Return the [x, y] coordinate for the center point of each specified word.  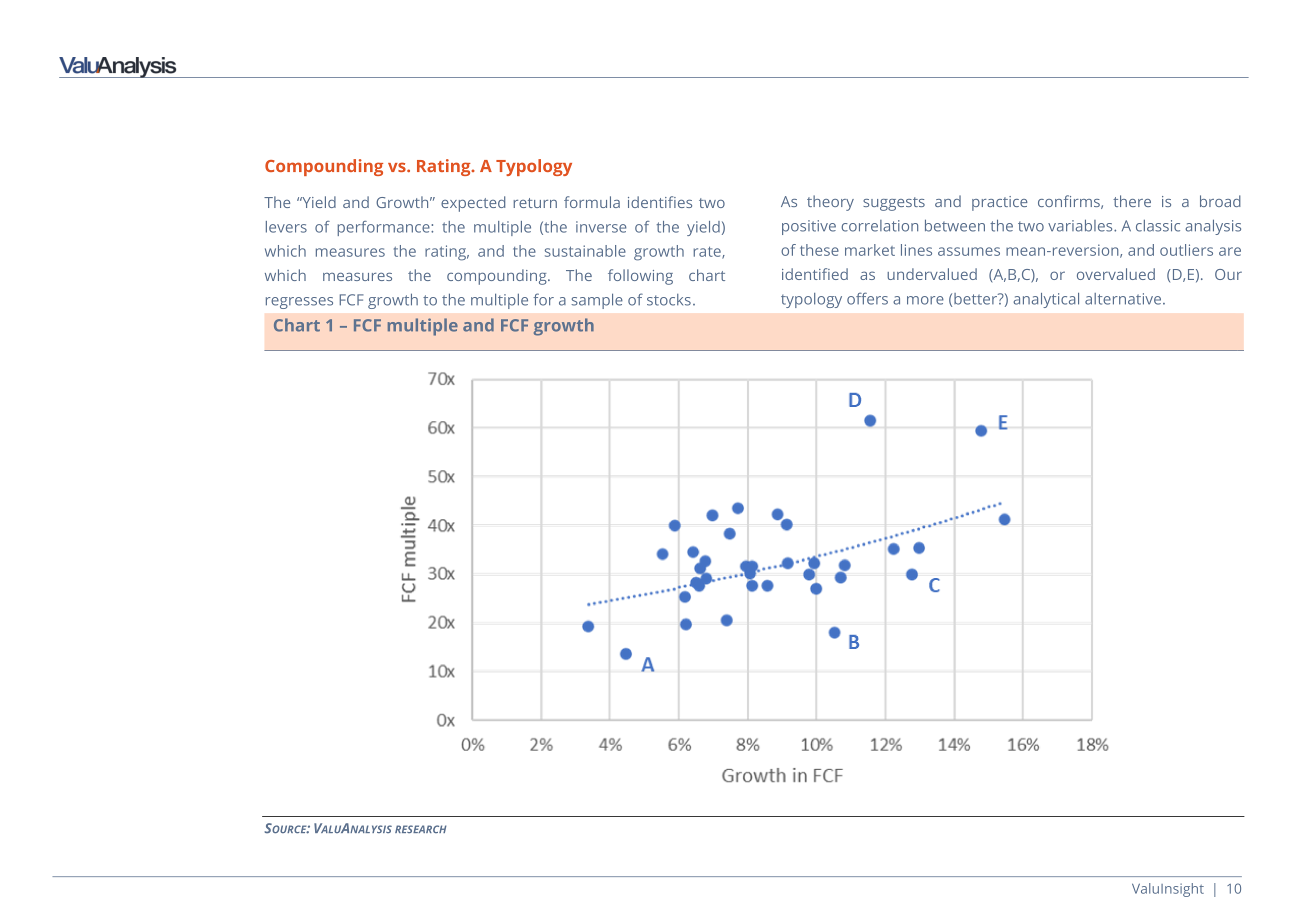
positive [809, 227]
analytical [1046, 300]
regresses [299, 303]
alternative [1124, 299]
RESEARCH [421, 829]
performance [384, 228]
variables [1081, 225]
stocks [669, 300]
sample [597, 301]
